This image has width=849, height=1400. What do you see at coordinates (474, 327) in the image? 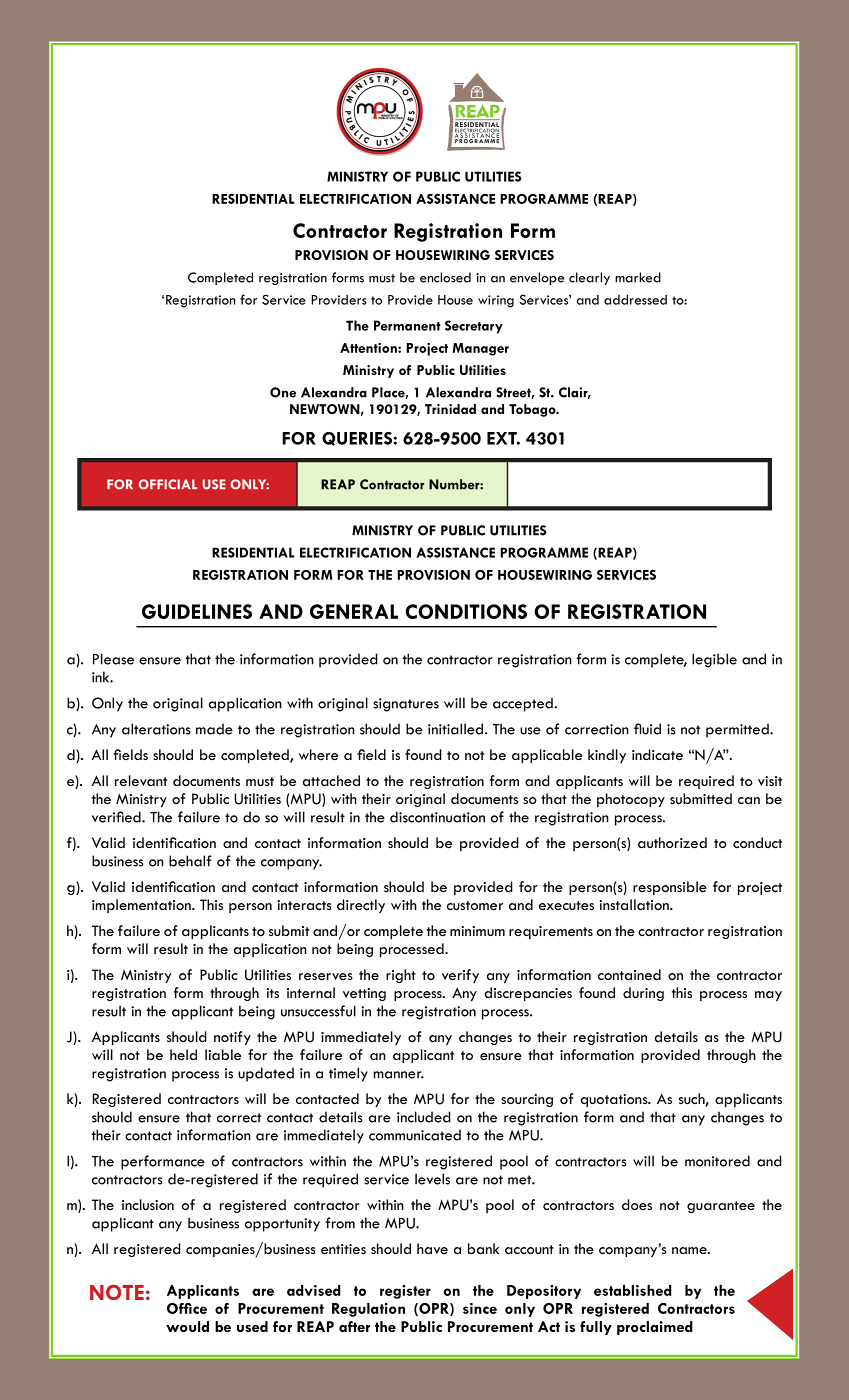
I see `Secretary` at bounding box center [474, 327].
